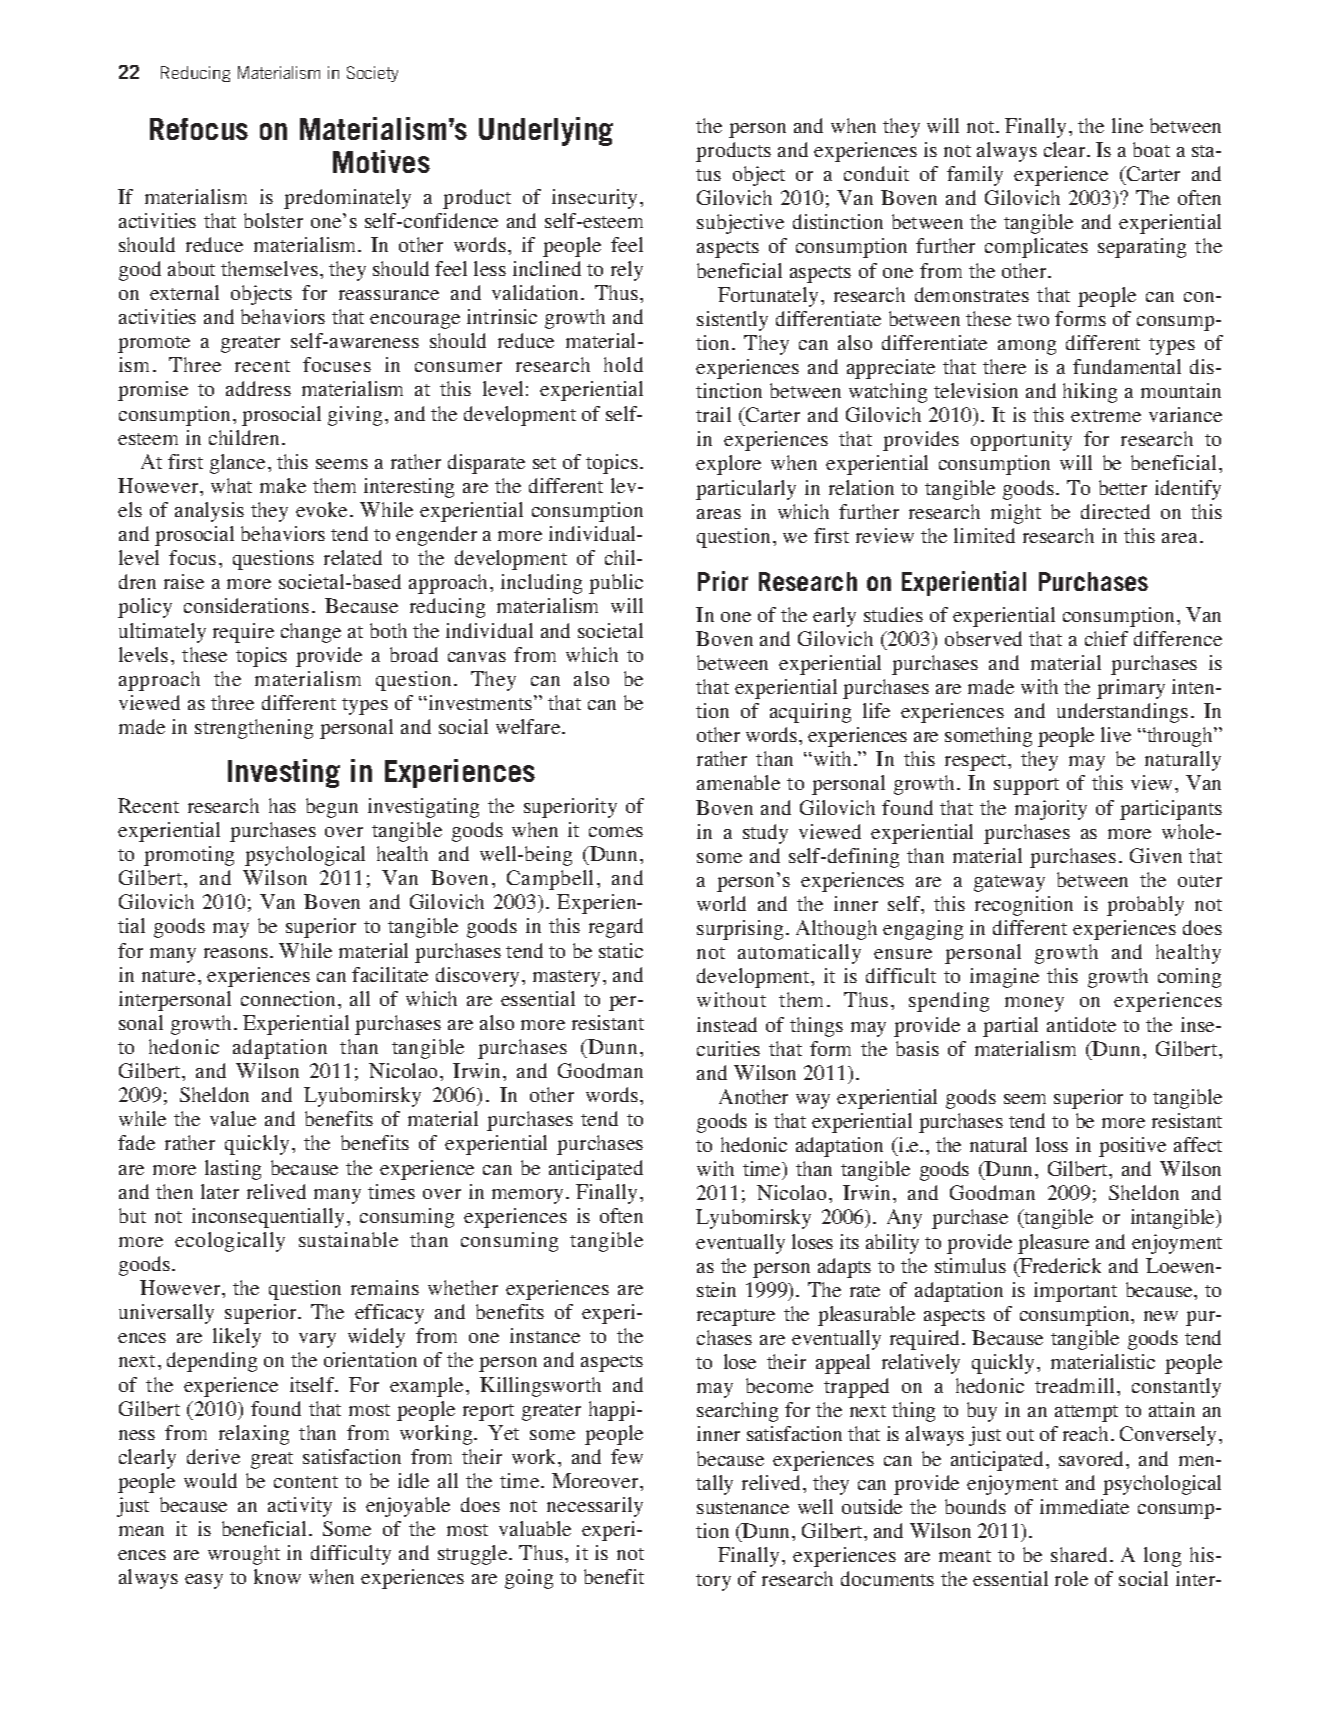 The image size is (1341, 1736). I want to click on boat, so click(1151, 149).
